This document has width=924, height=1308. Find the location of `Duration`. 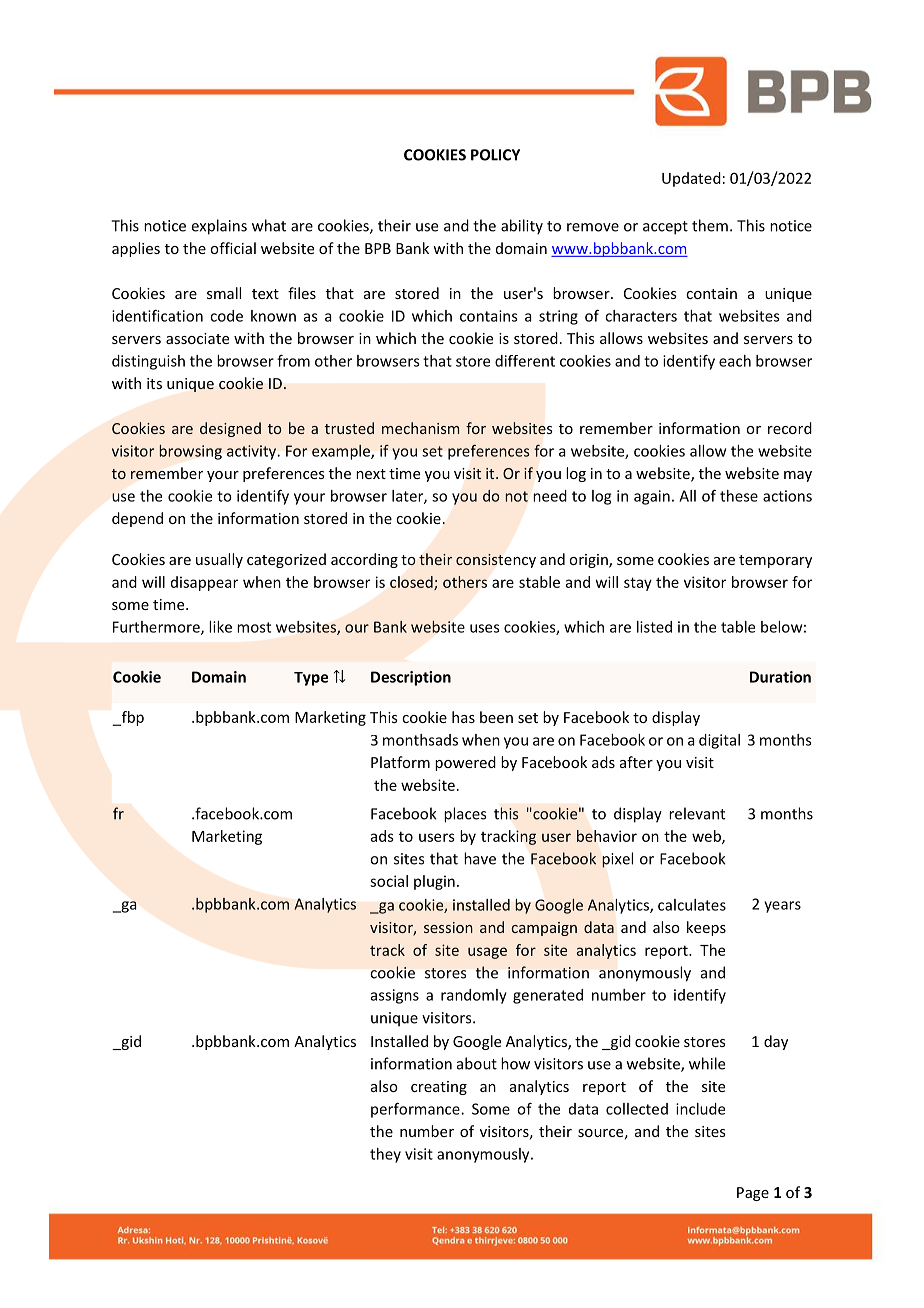

Duration is located at coordinates (780, 677).
